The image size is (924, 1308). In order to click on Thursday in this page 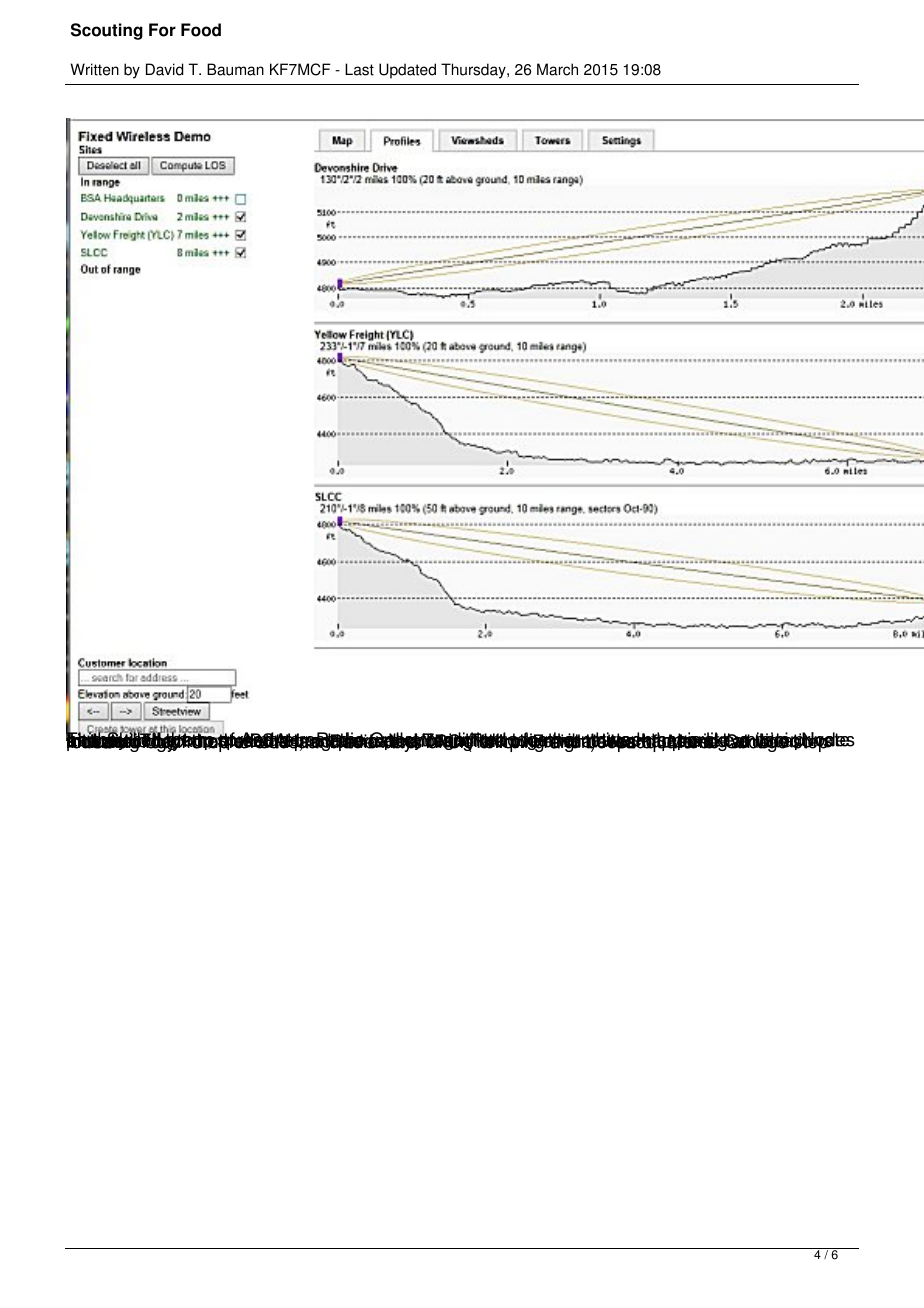, I will do `click(474, 71)`.
